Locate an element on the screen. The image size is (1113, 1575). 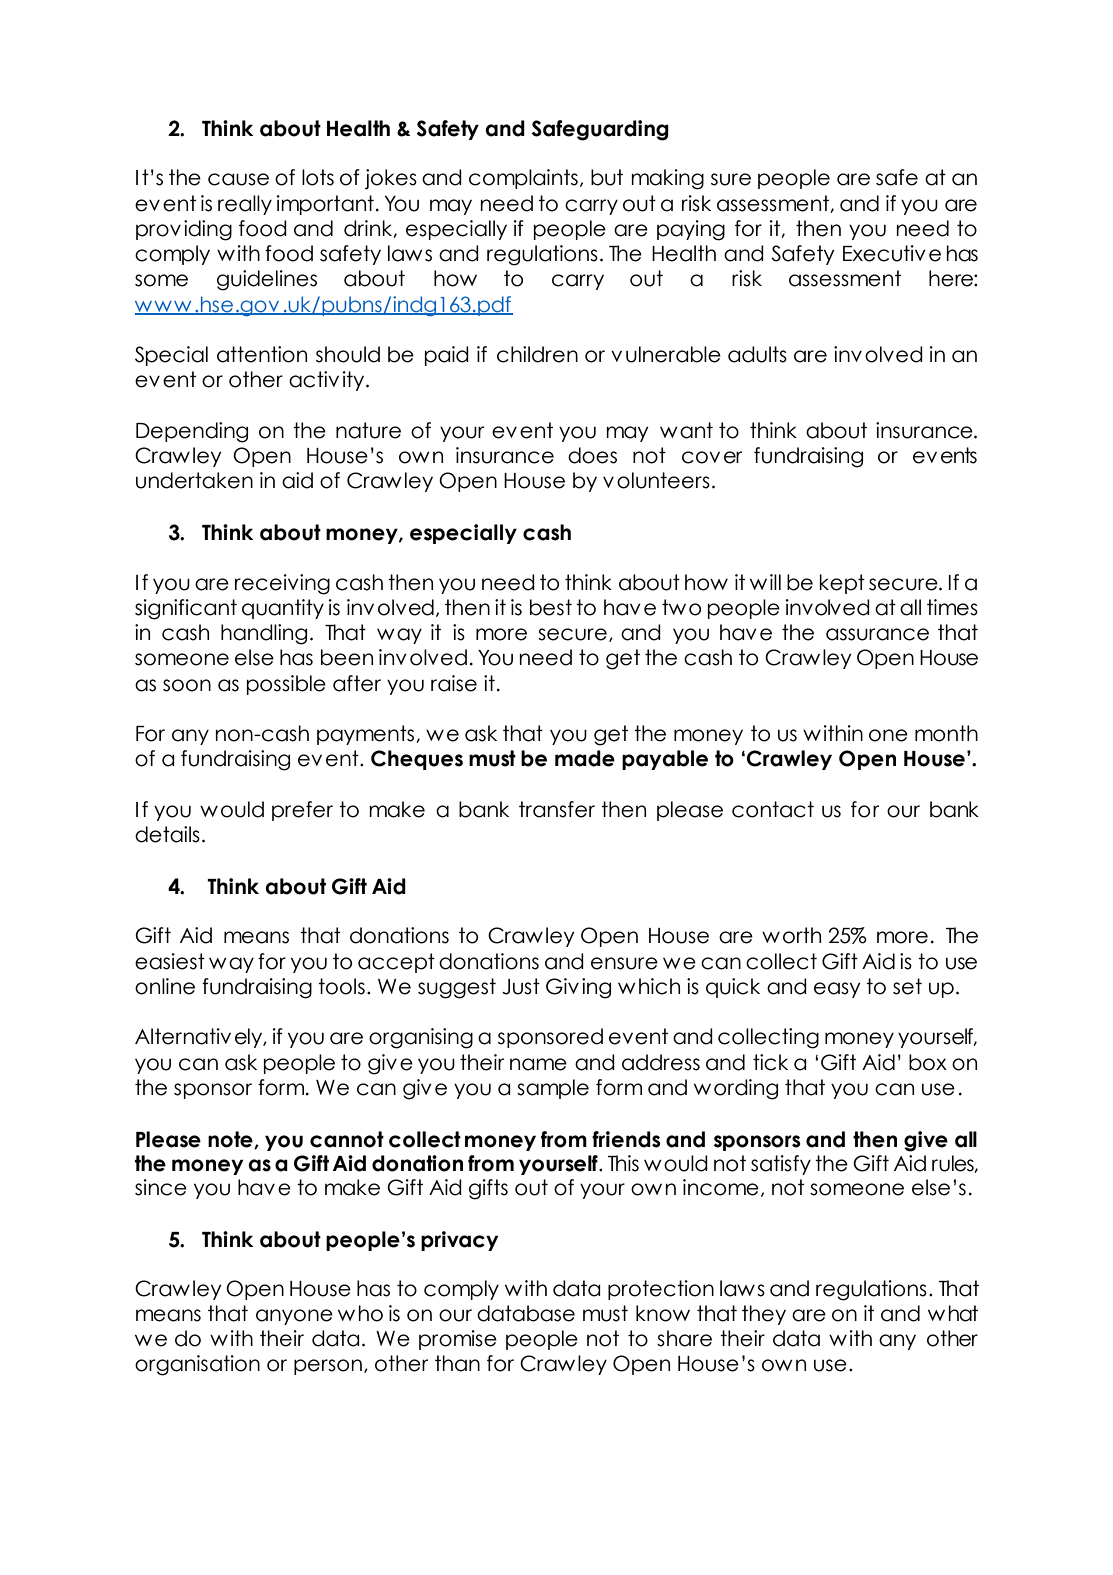
made is located at coordinates (585, 758).
